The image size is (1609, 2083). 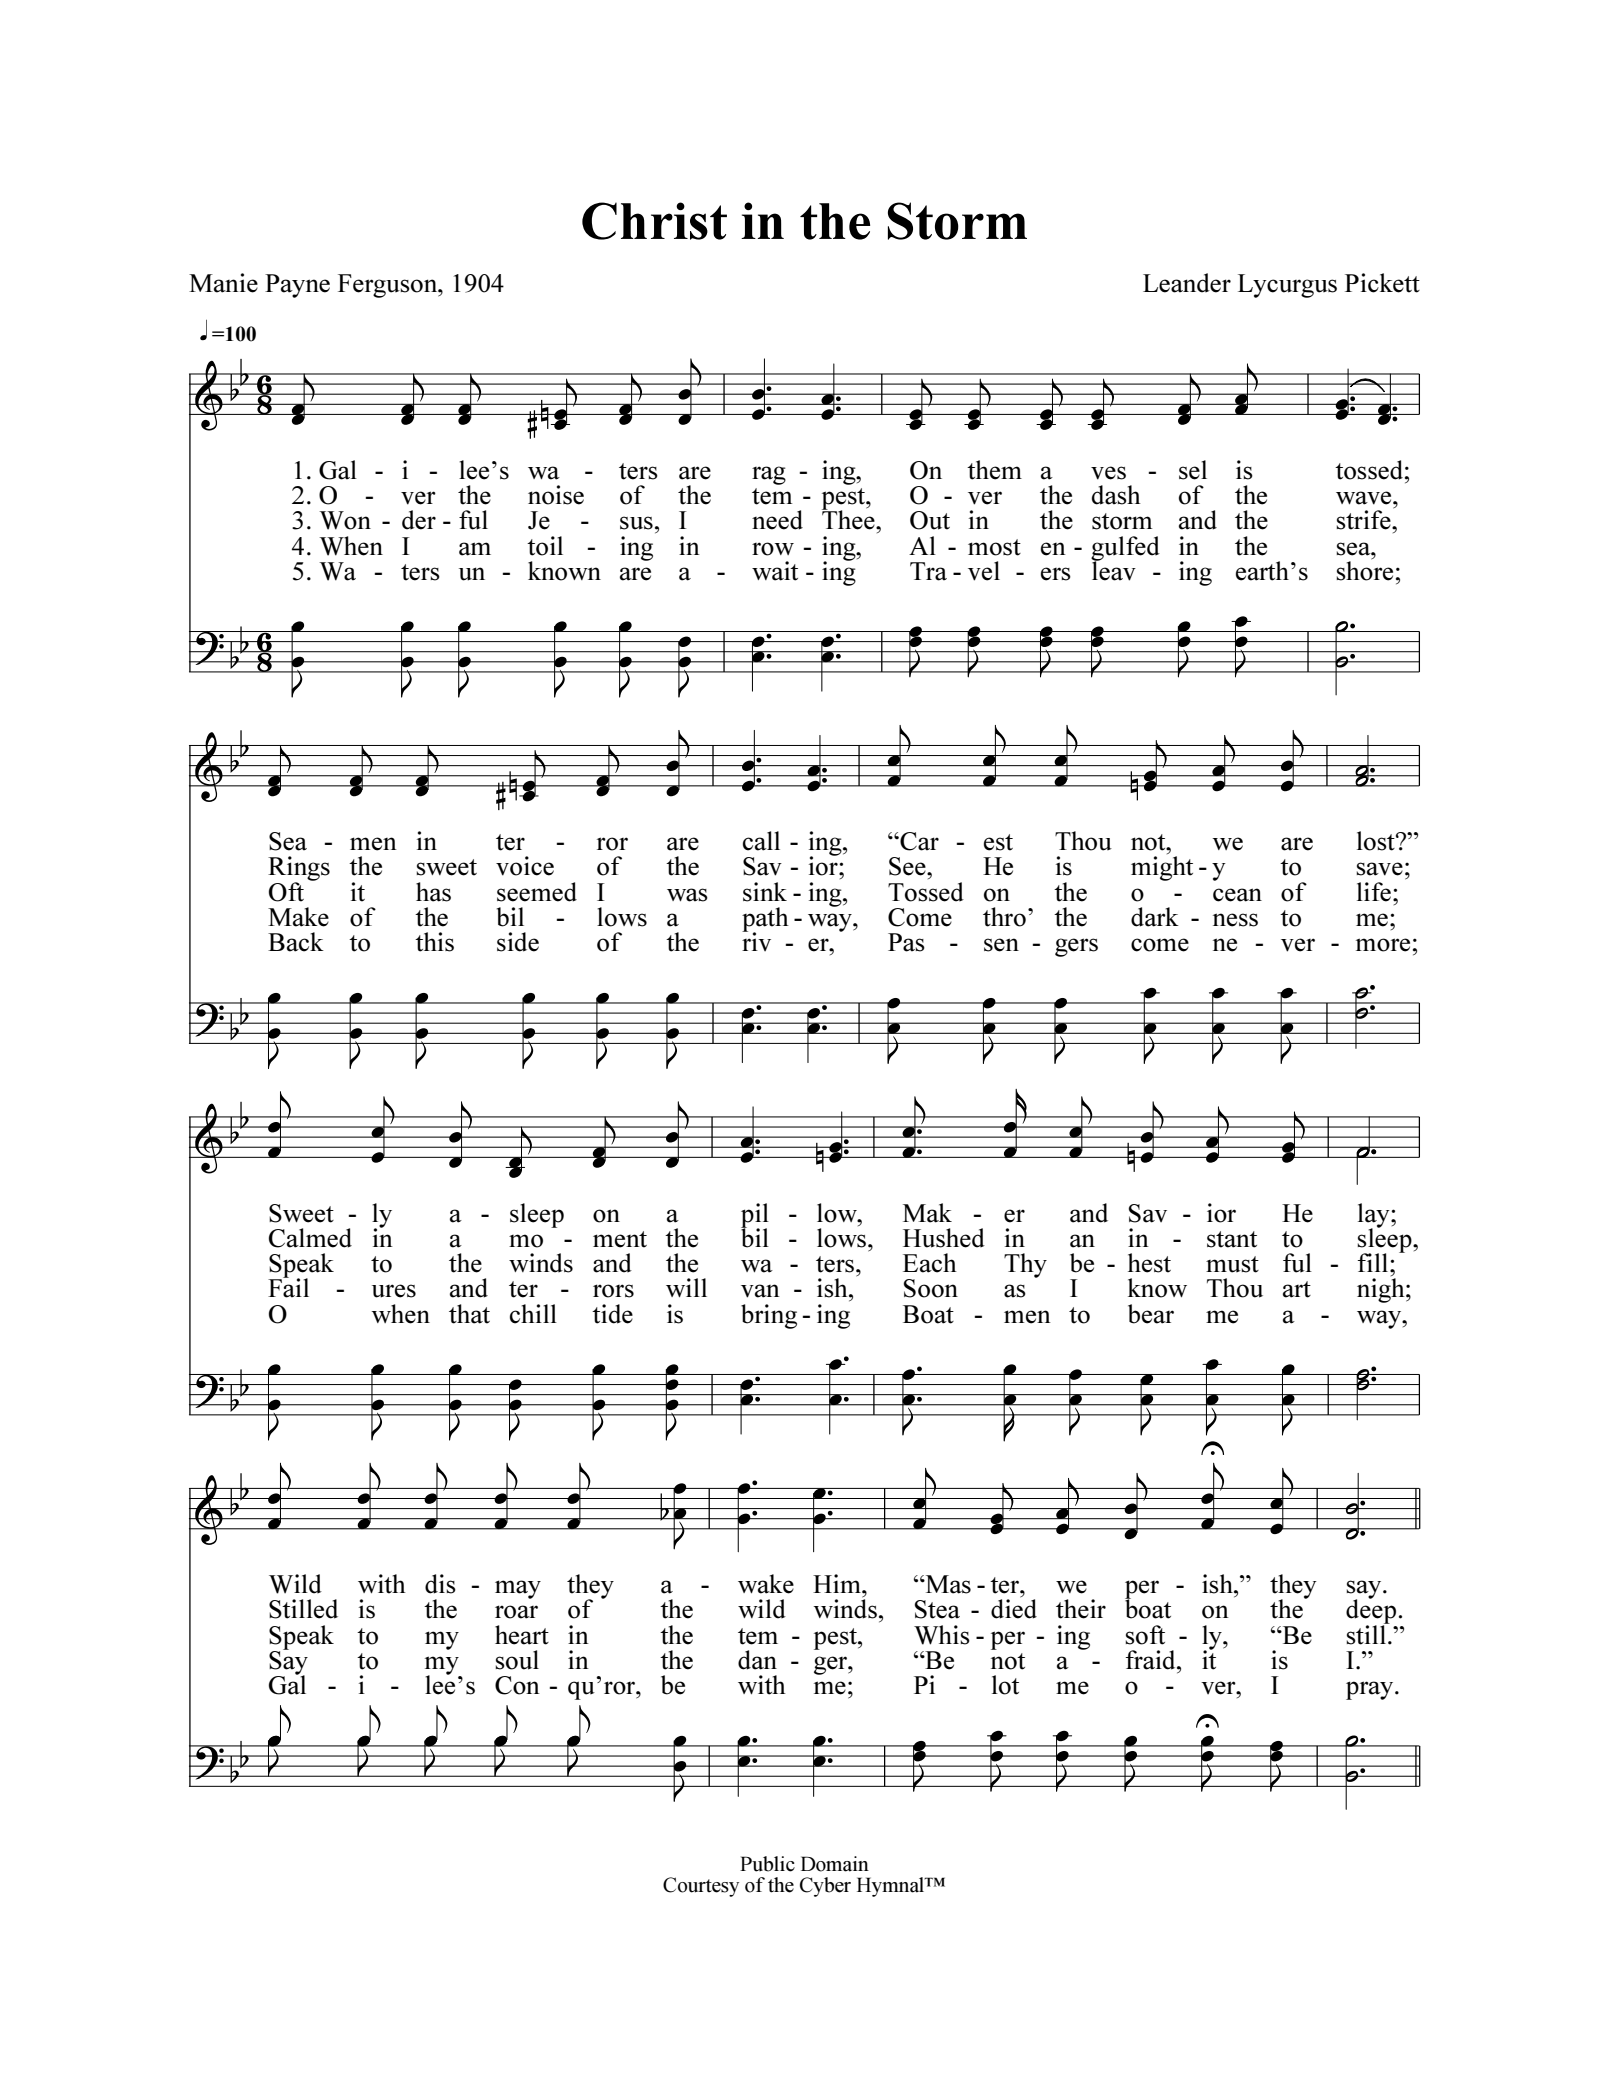 I want to click on Lycurgus, so click(x=1287, y=286).
